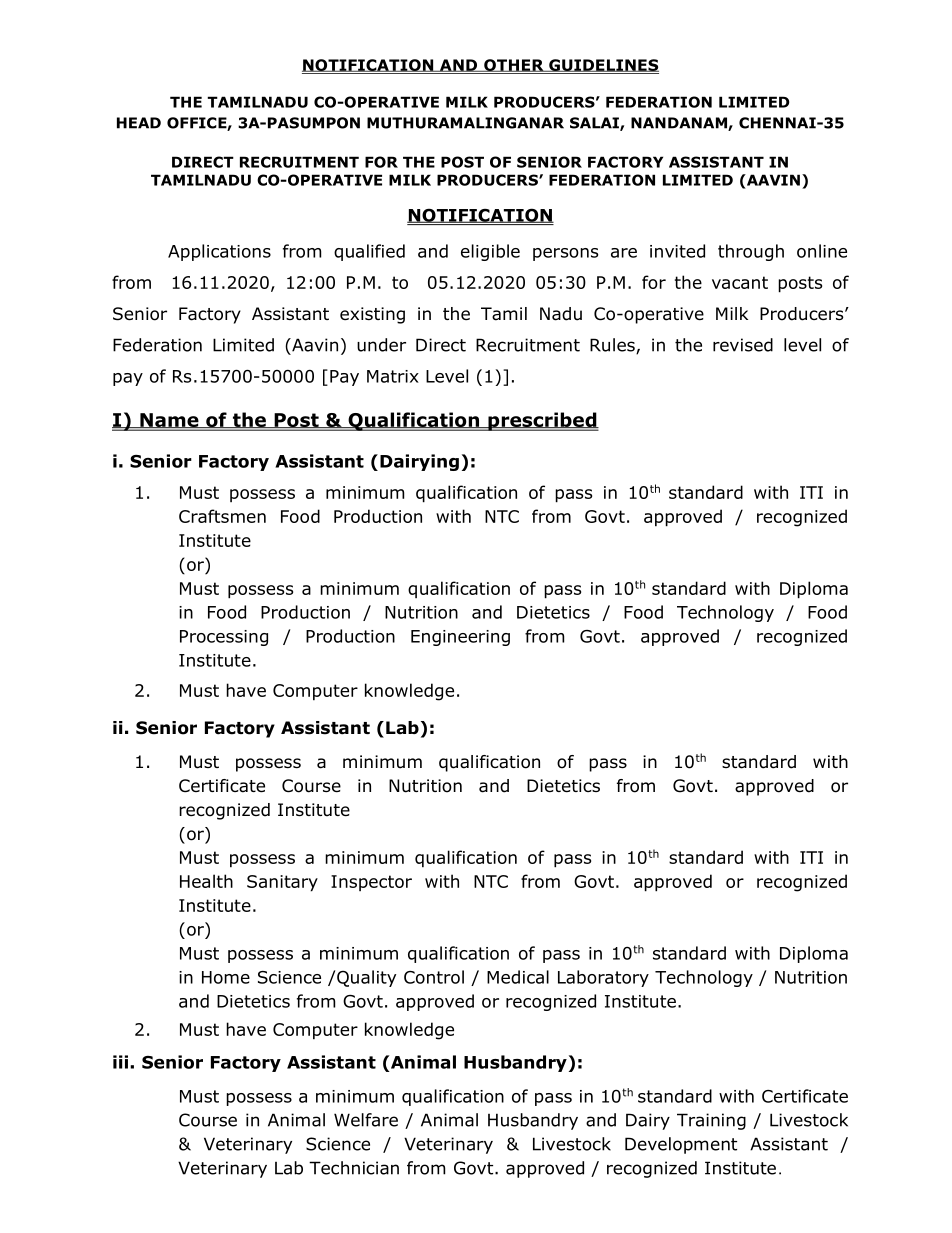 This screenshot has width=952, height=1233. I want to click on HEAD, so click(139, 123).
